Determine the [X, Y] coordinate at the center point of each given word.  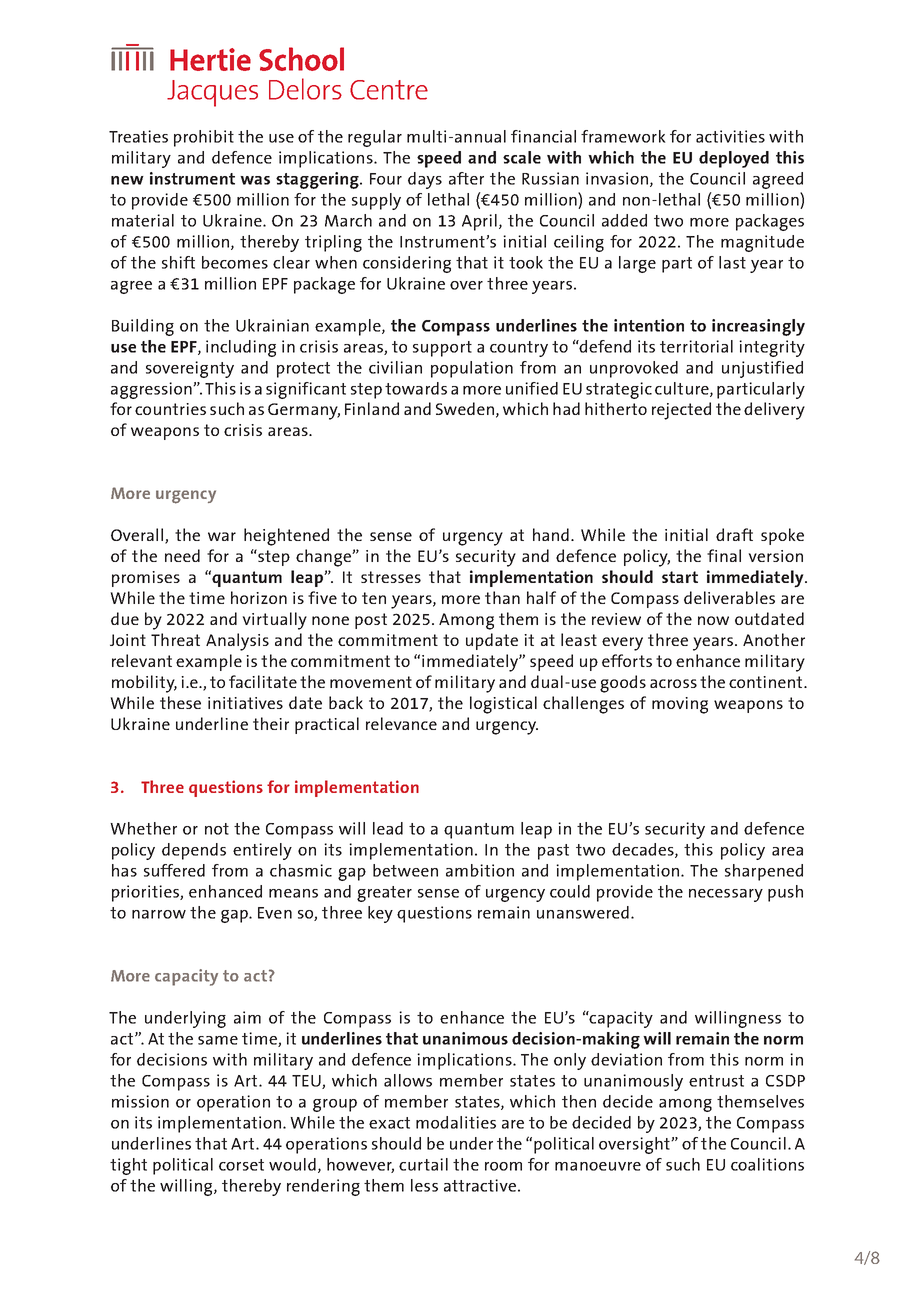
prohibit [204, 138]
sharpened [764, 872]
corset [241, 1165]
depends [194, 851]
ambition [480, 870]
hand [551, 534]
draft [734, 534]
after [466, 178]
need [182, 555]
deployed [734, 159]
